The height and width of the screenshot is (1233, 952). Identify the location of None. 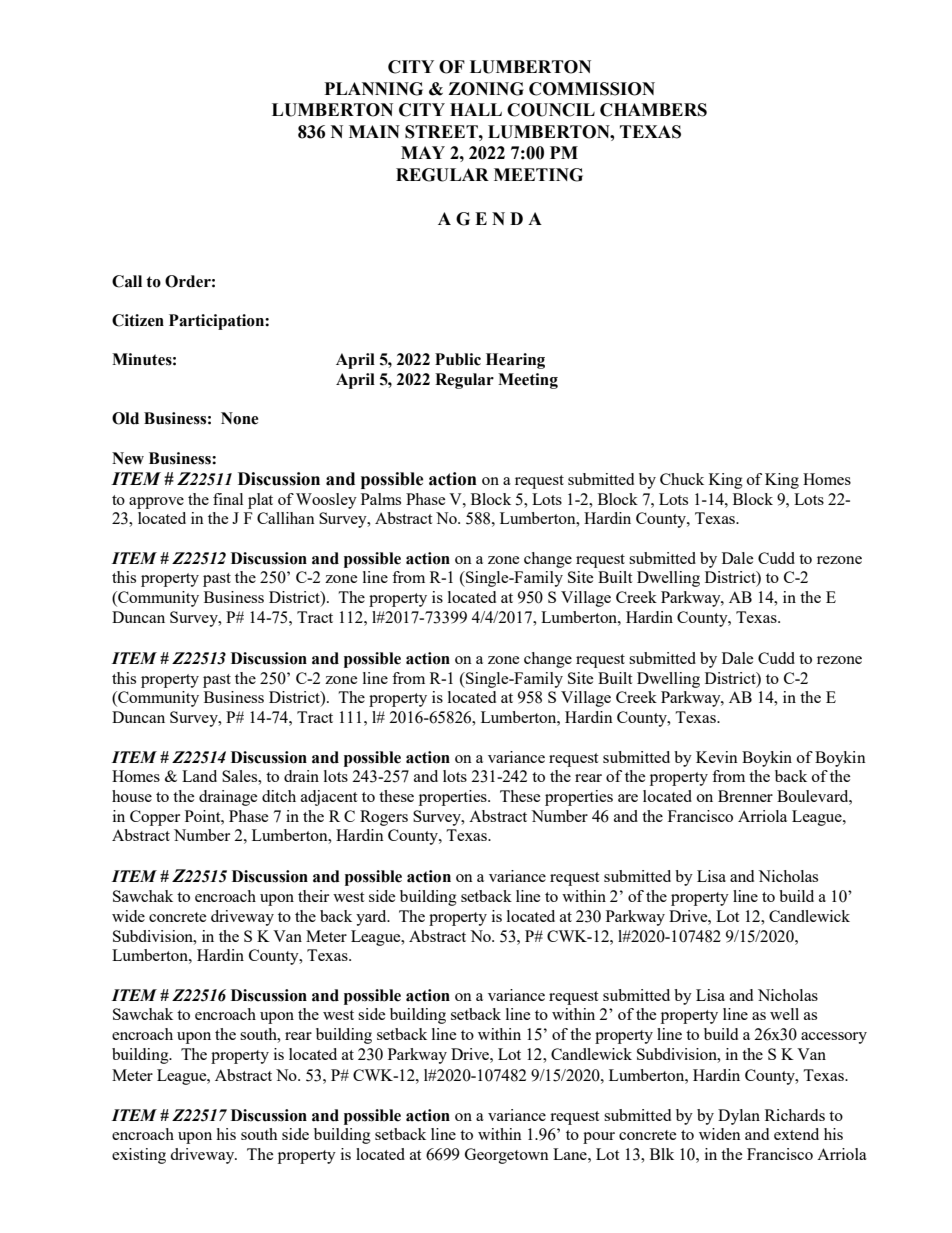
(240, 418).
